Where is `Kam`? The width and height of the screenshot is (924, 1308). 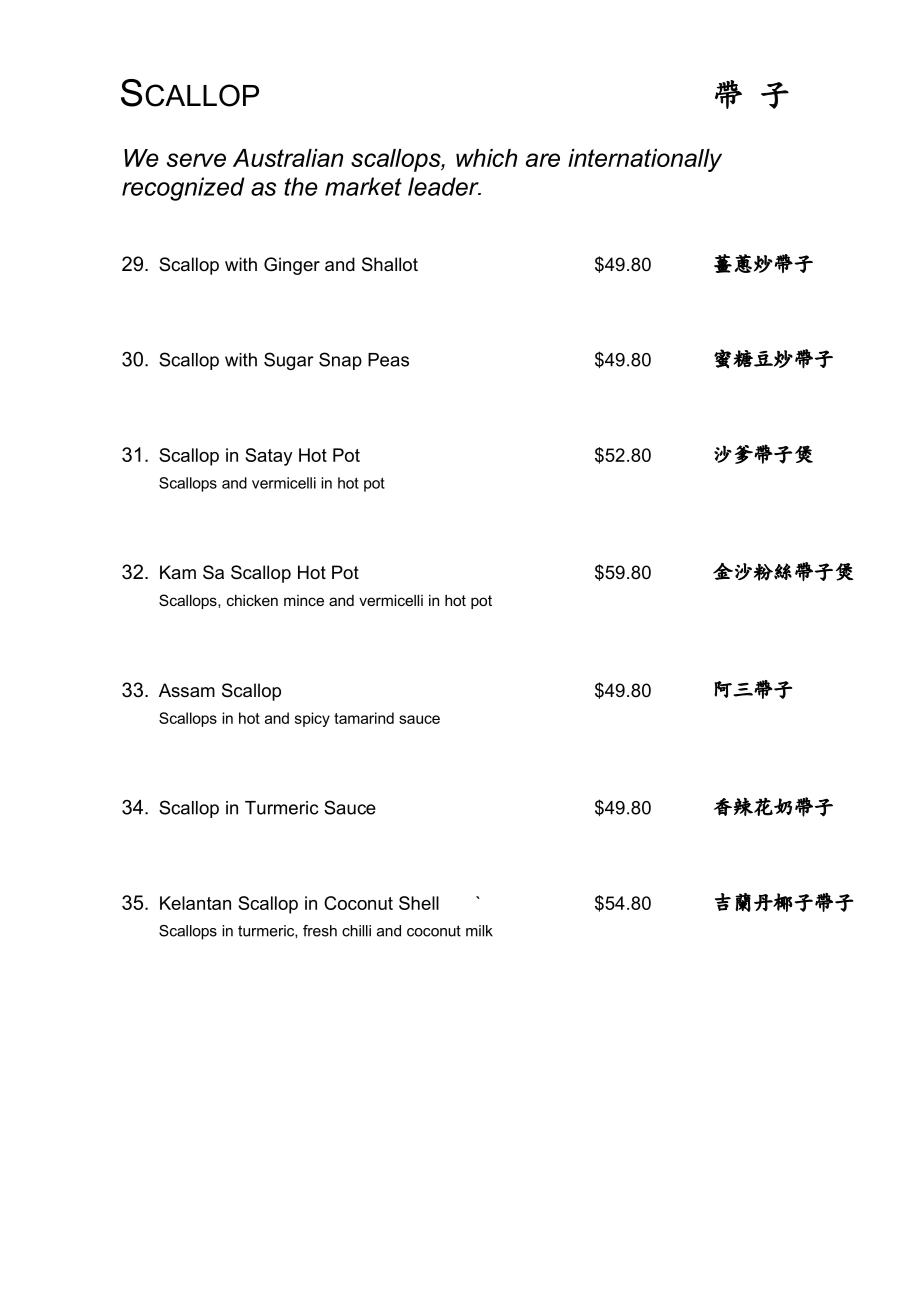 Kam is located at coordinates (178, 572).
